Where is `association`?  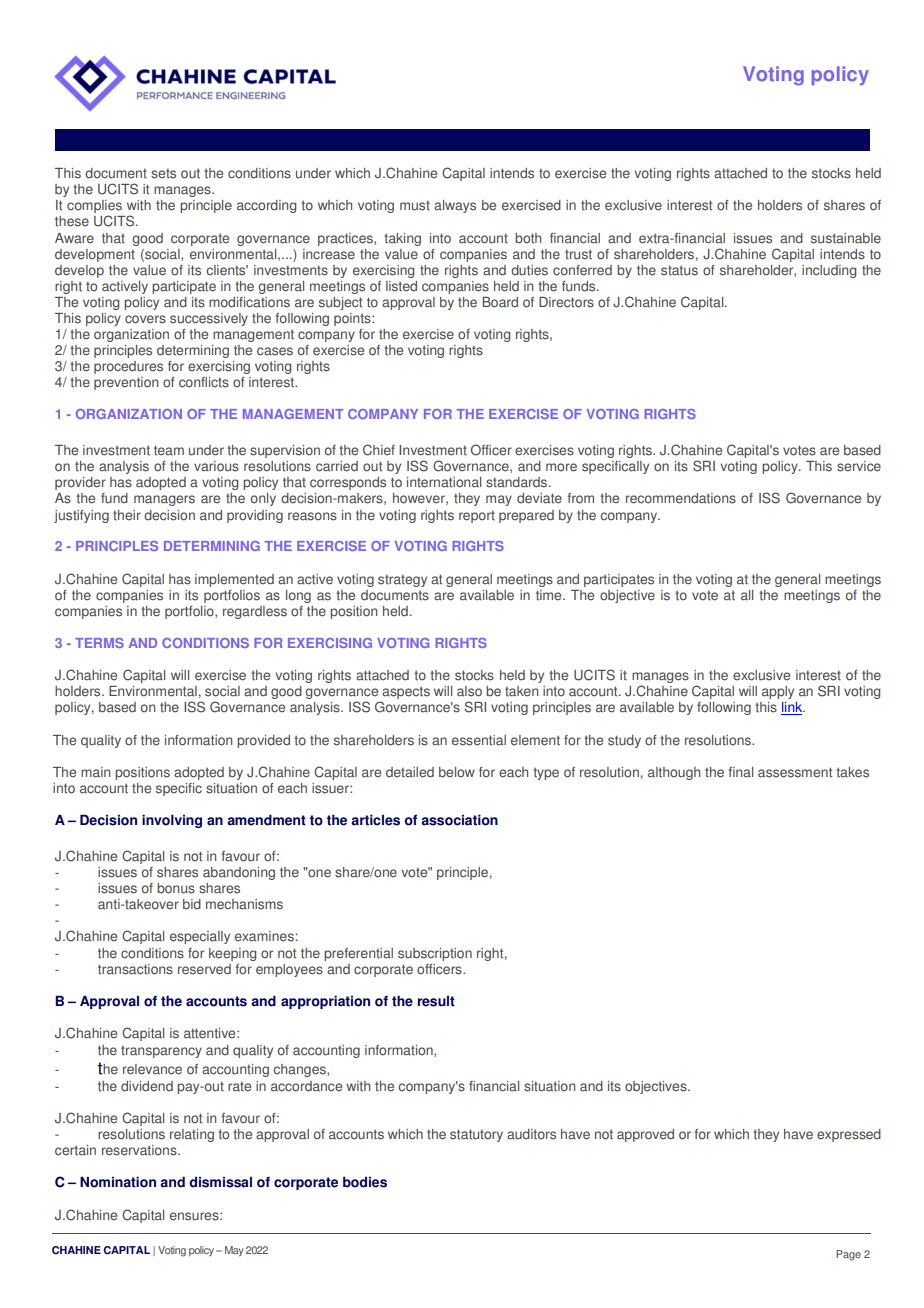
association is located at coordinates (459, 820).
